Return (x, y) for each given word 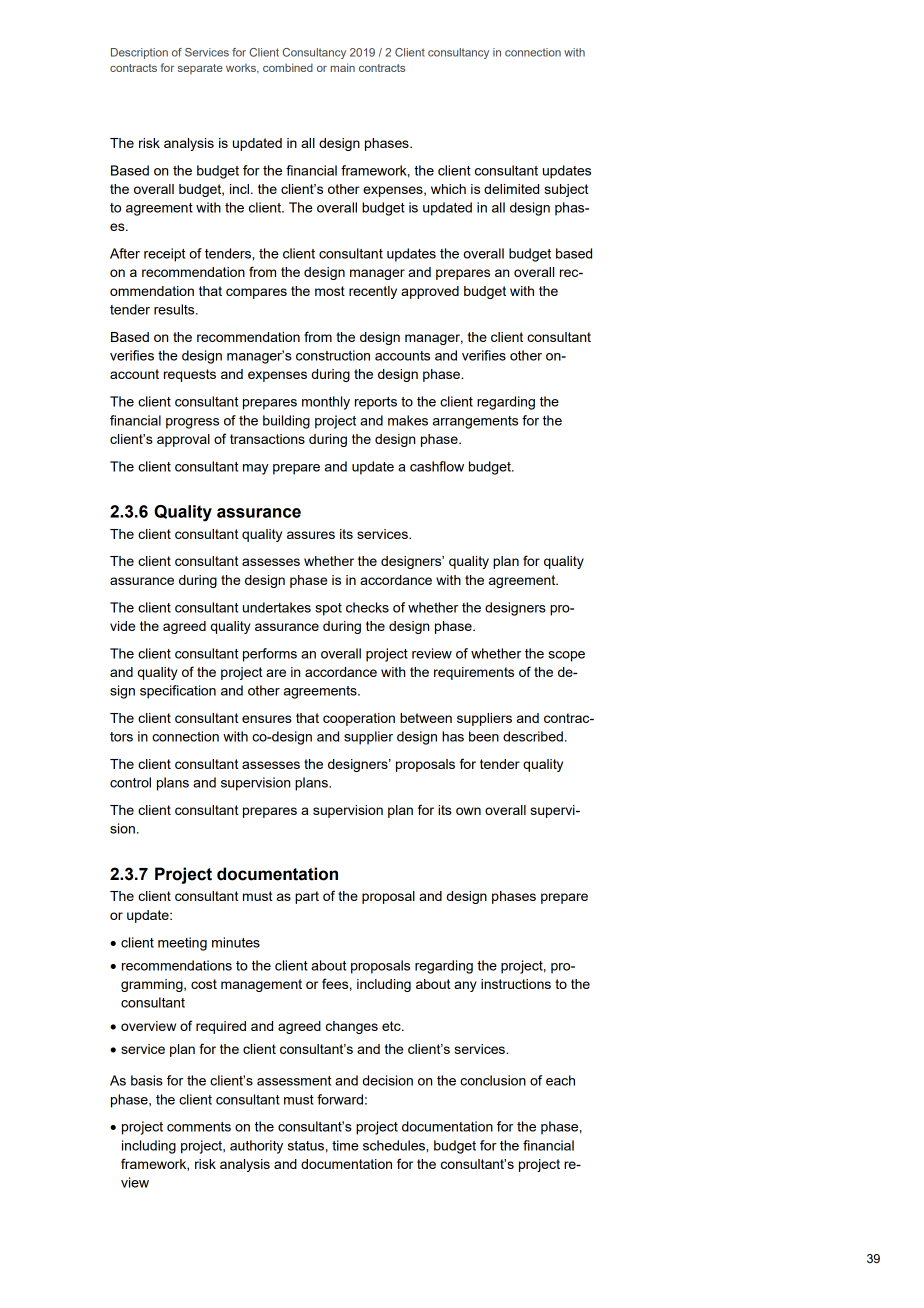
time (345, 1145)
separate (200, 69)
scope (566, 656)
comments (199, 1127)
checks (367, 607)
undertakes (277, 607)
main (343, 67)
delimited (511, 189)
